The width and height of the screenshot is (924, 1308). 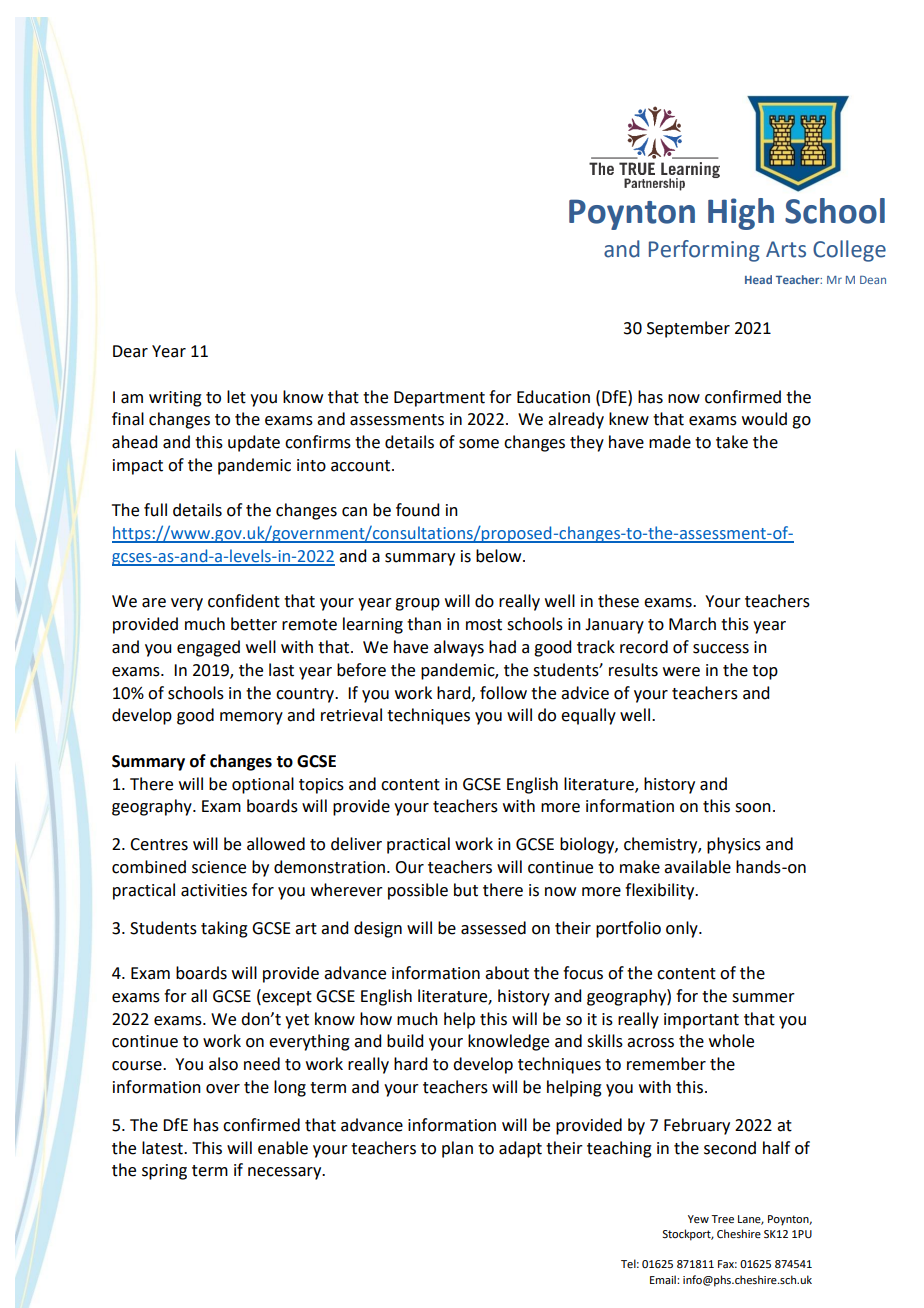 What do you see at coordinates (466, 890) in the screenshot?
I see `but` at bounding box center [466, 890].
